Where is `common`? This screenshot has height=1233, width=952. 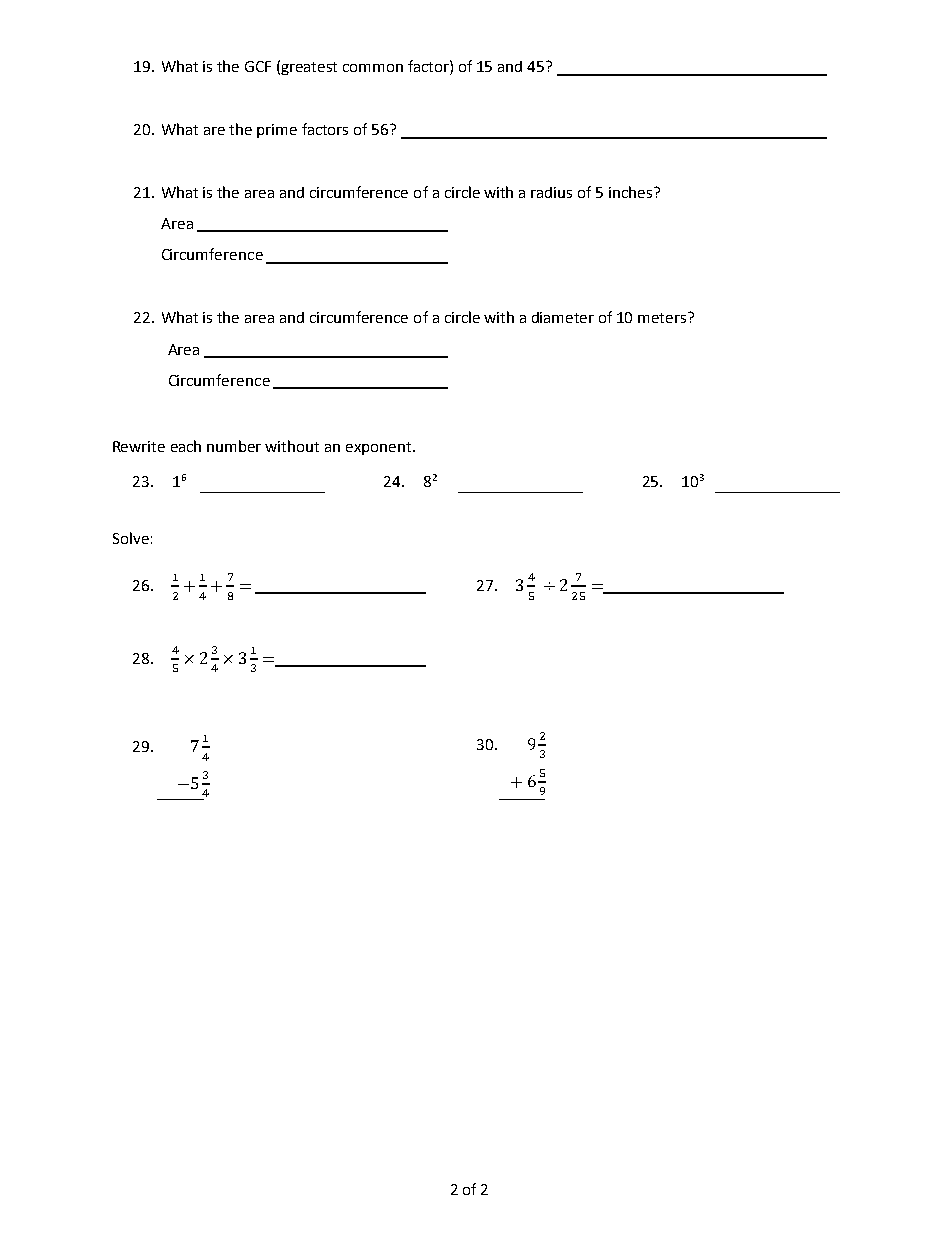
common is located at coordinates (373, 68).
